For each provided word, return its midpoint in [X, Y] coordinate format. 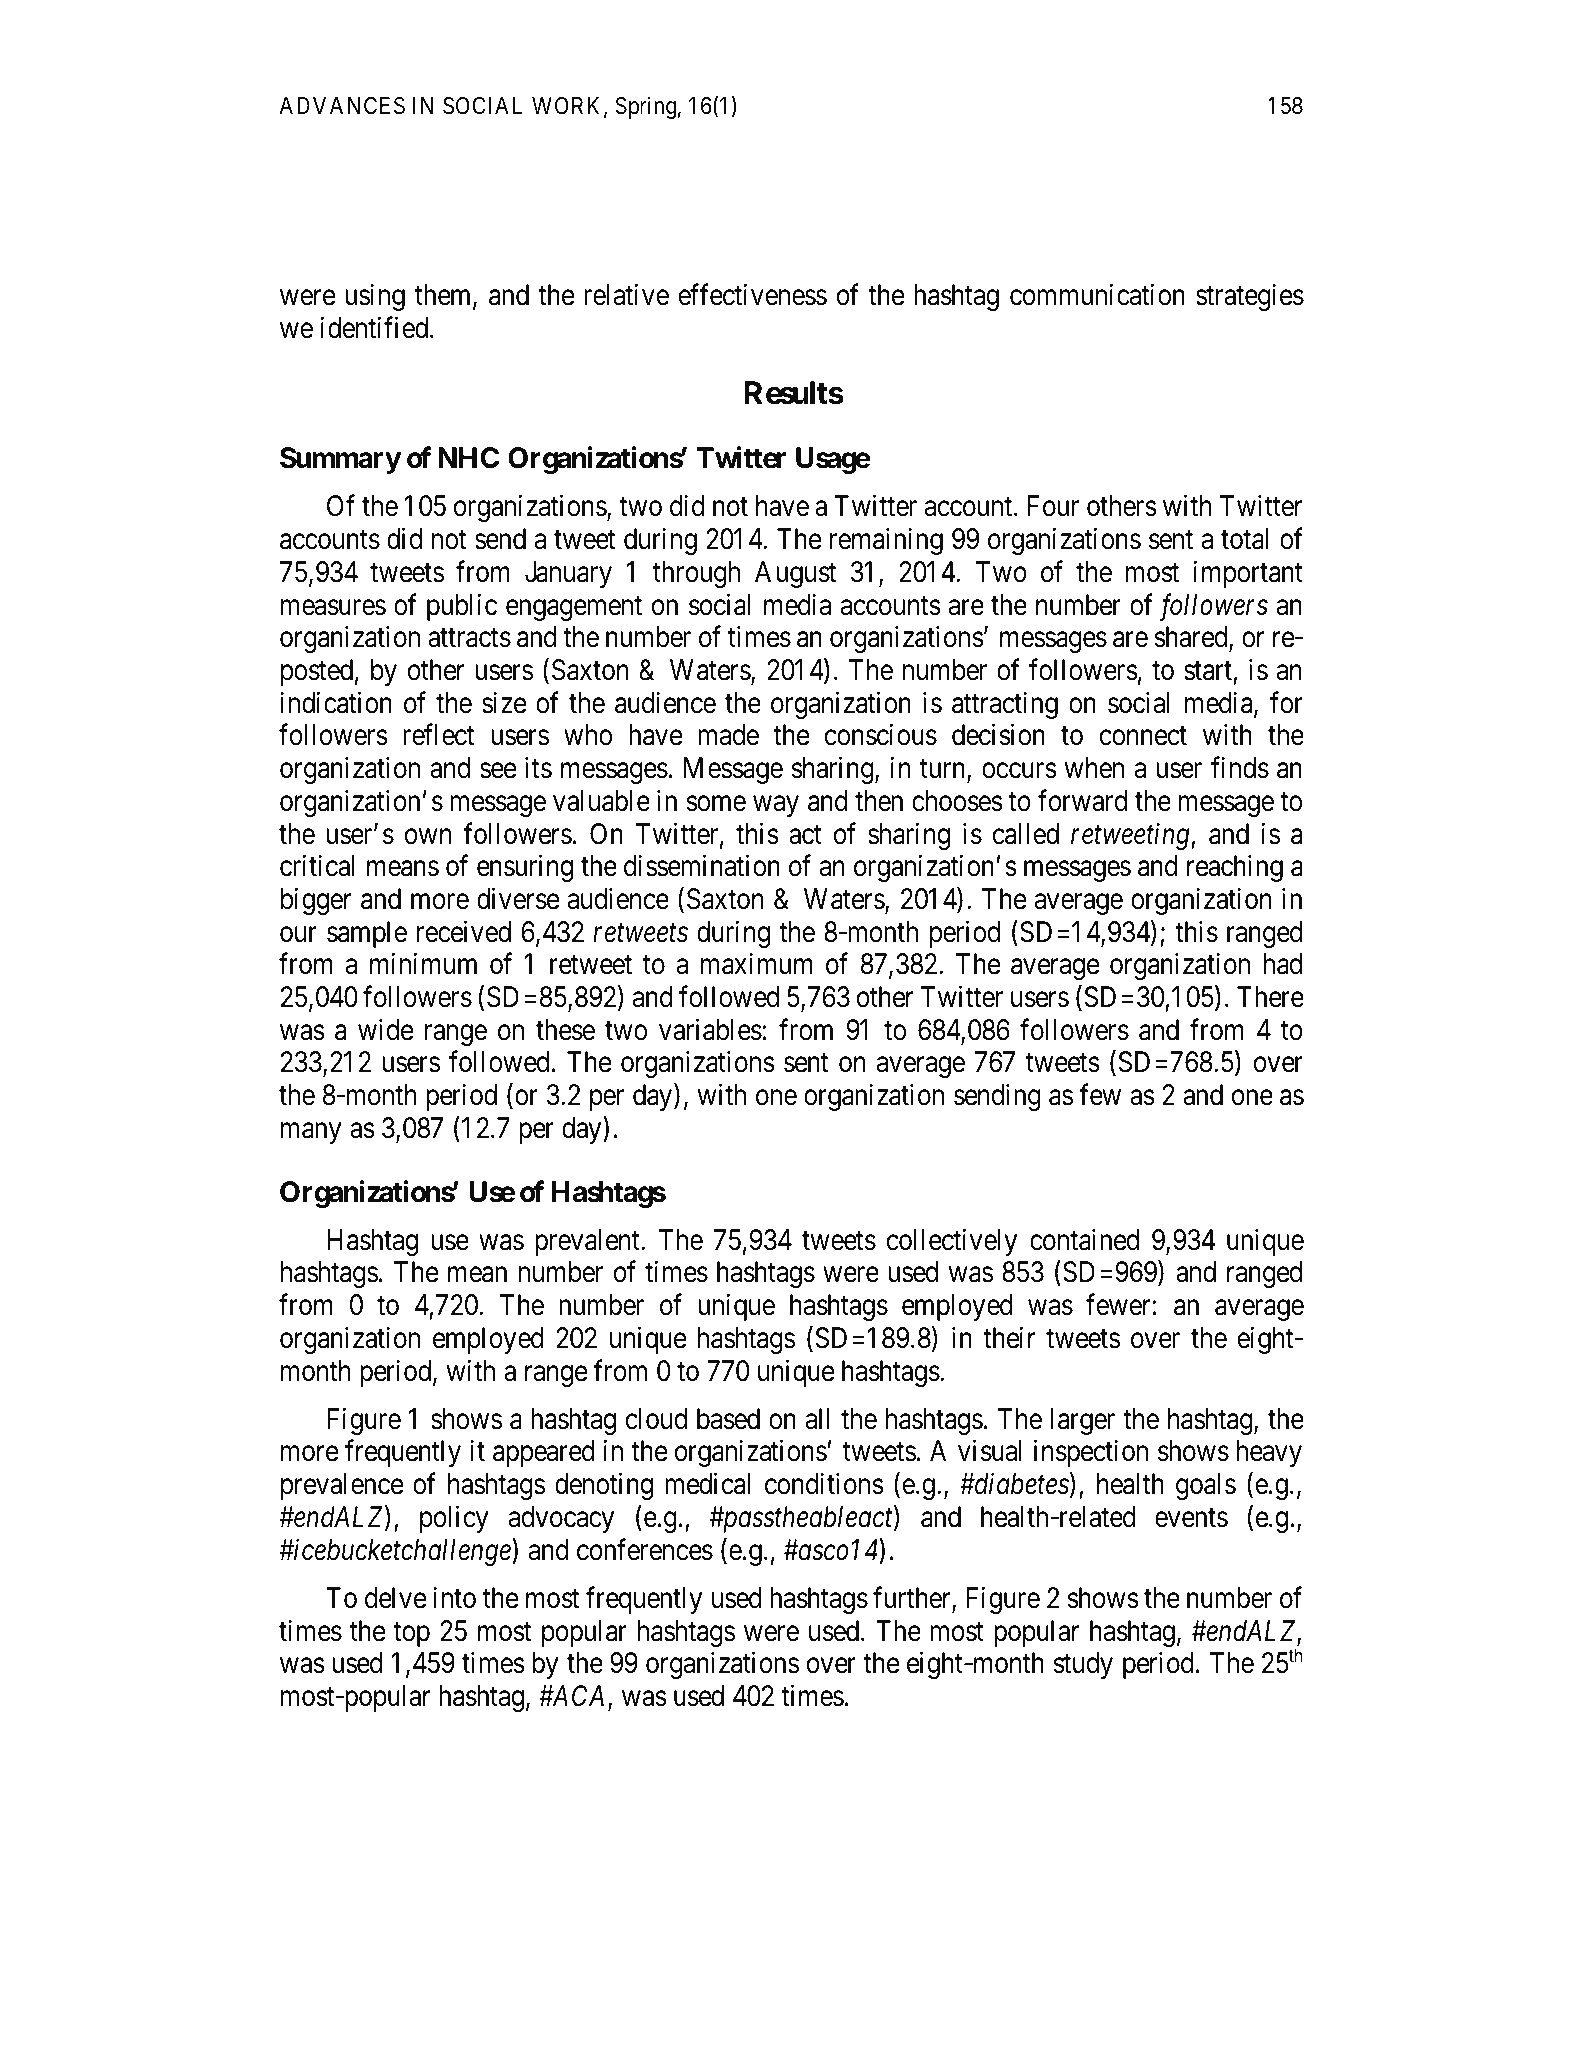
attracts [469, 638]
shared [1192, 638]
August [795, 574]
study [1083, 1665]
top [411, 1634]
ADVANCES [342, 106]
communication [1097, 295]
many [311, 1133]
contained [1084, 1240]
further [913, 1599]
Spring [646, 107]
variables [710, 1029]
